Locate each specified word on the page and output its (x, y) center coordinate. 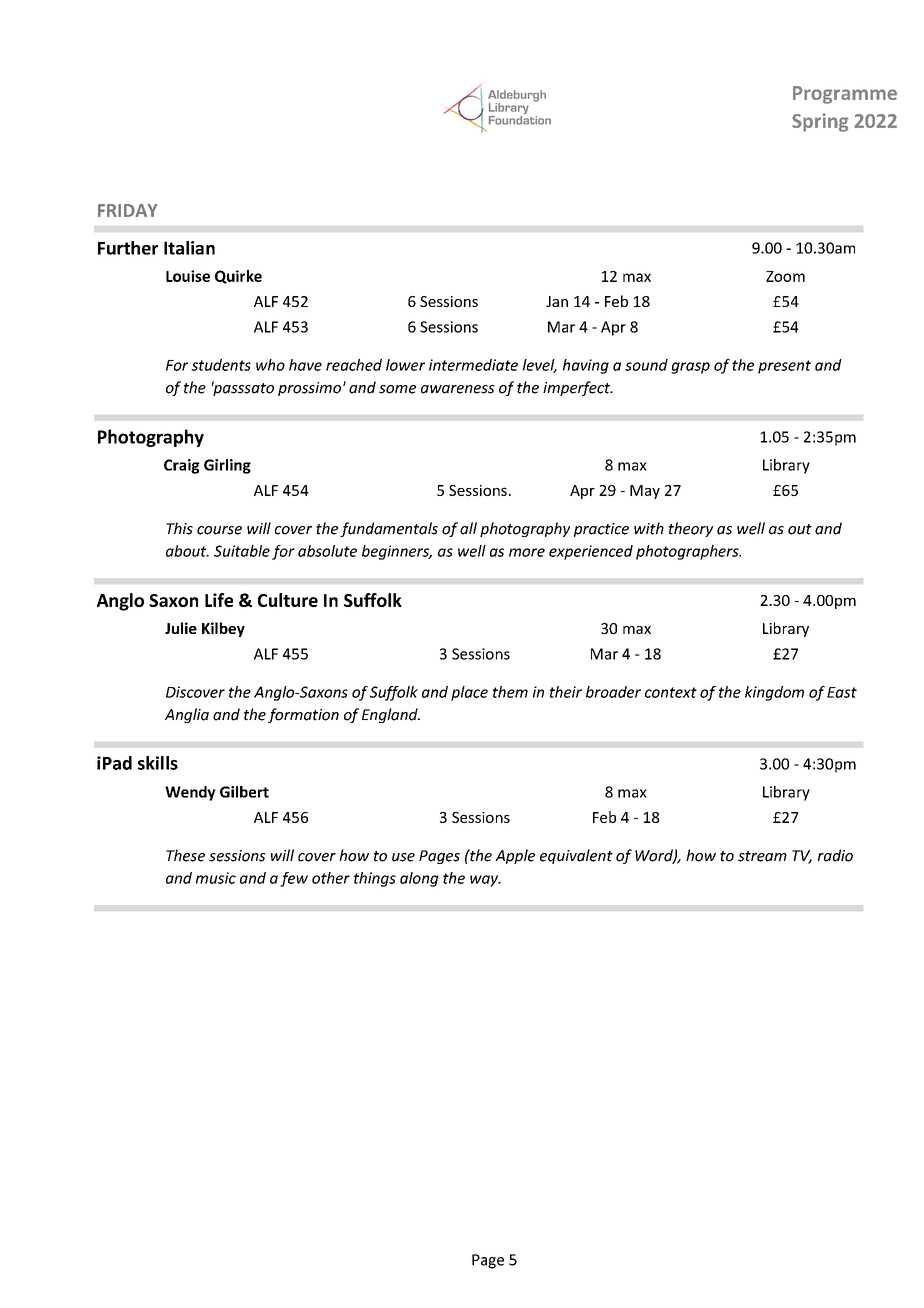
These (185, 855)
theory (691, 529)
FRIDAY (128, 210)
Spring (820, 122)
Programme (845, 95)
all (468, 528)
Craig (182, 466)
